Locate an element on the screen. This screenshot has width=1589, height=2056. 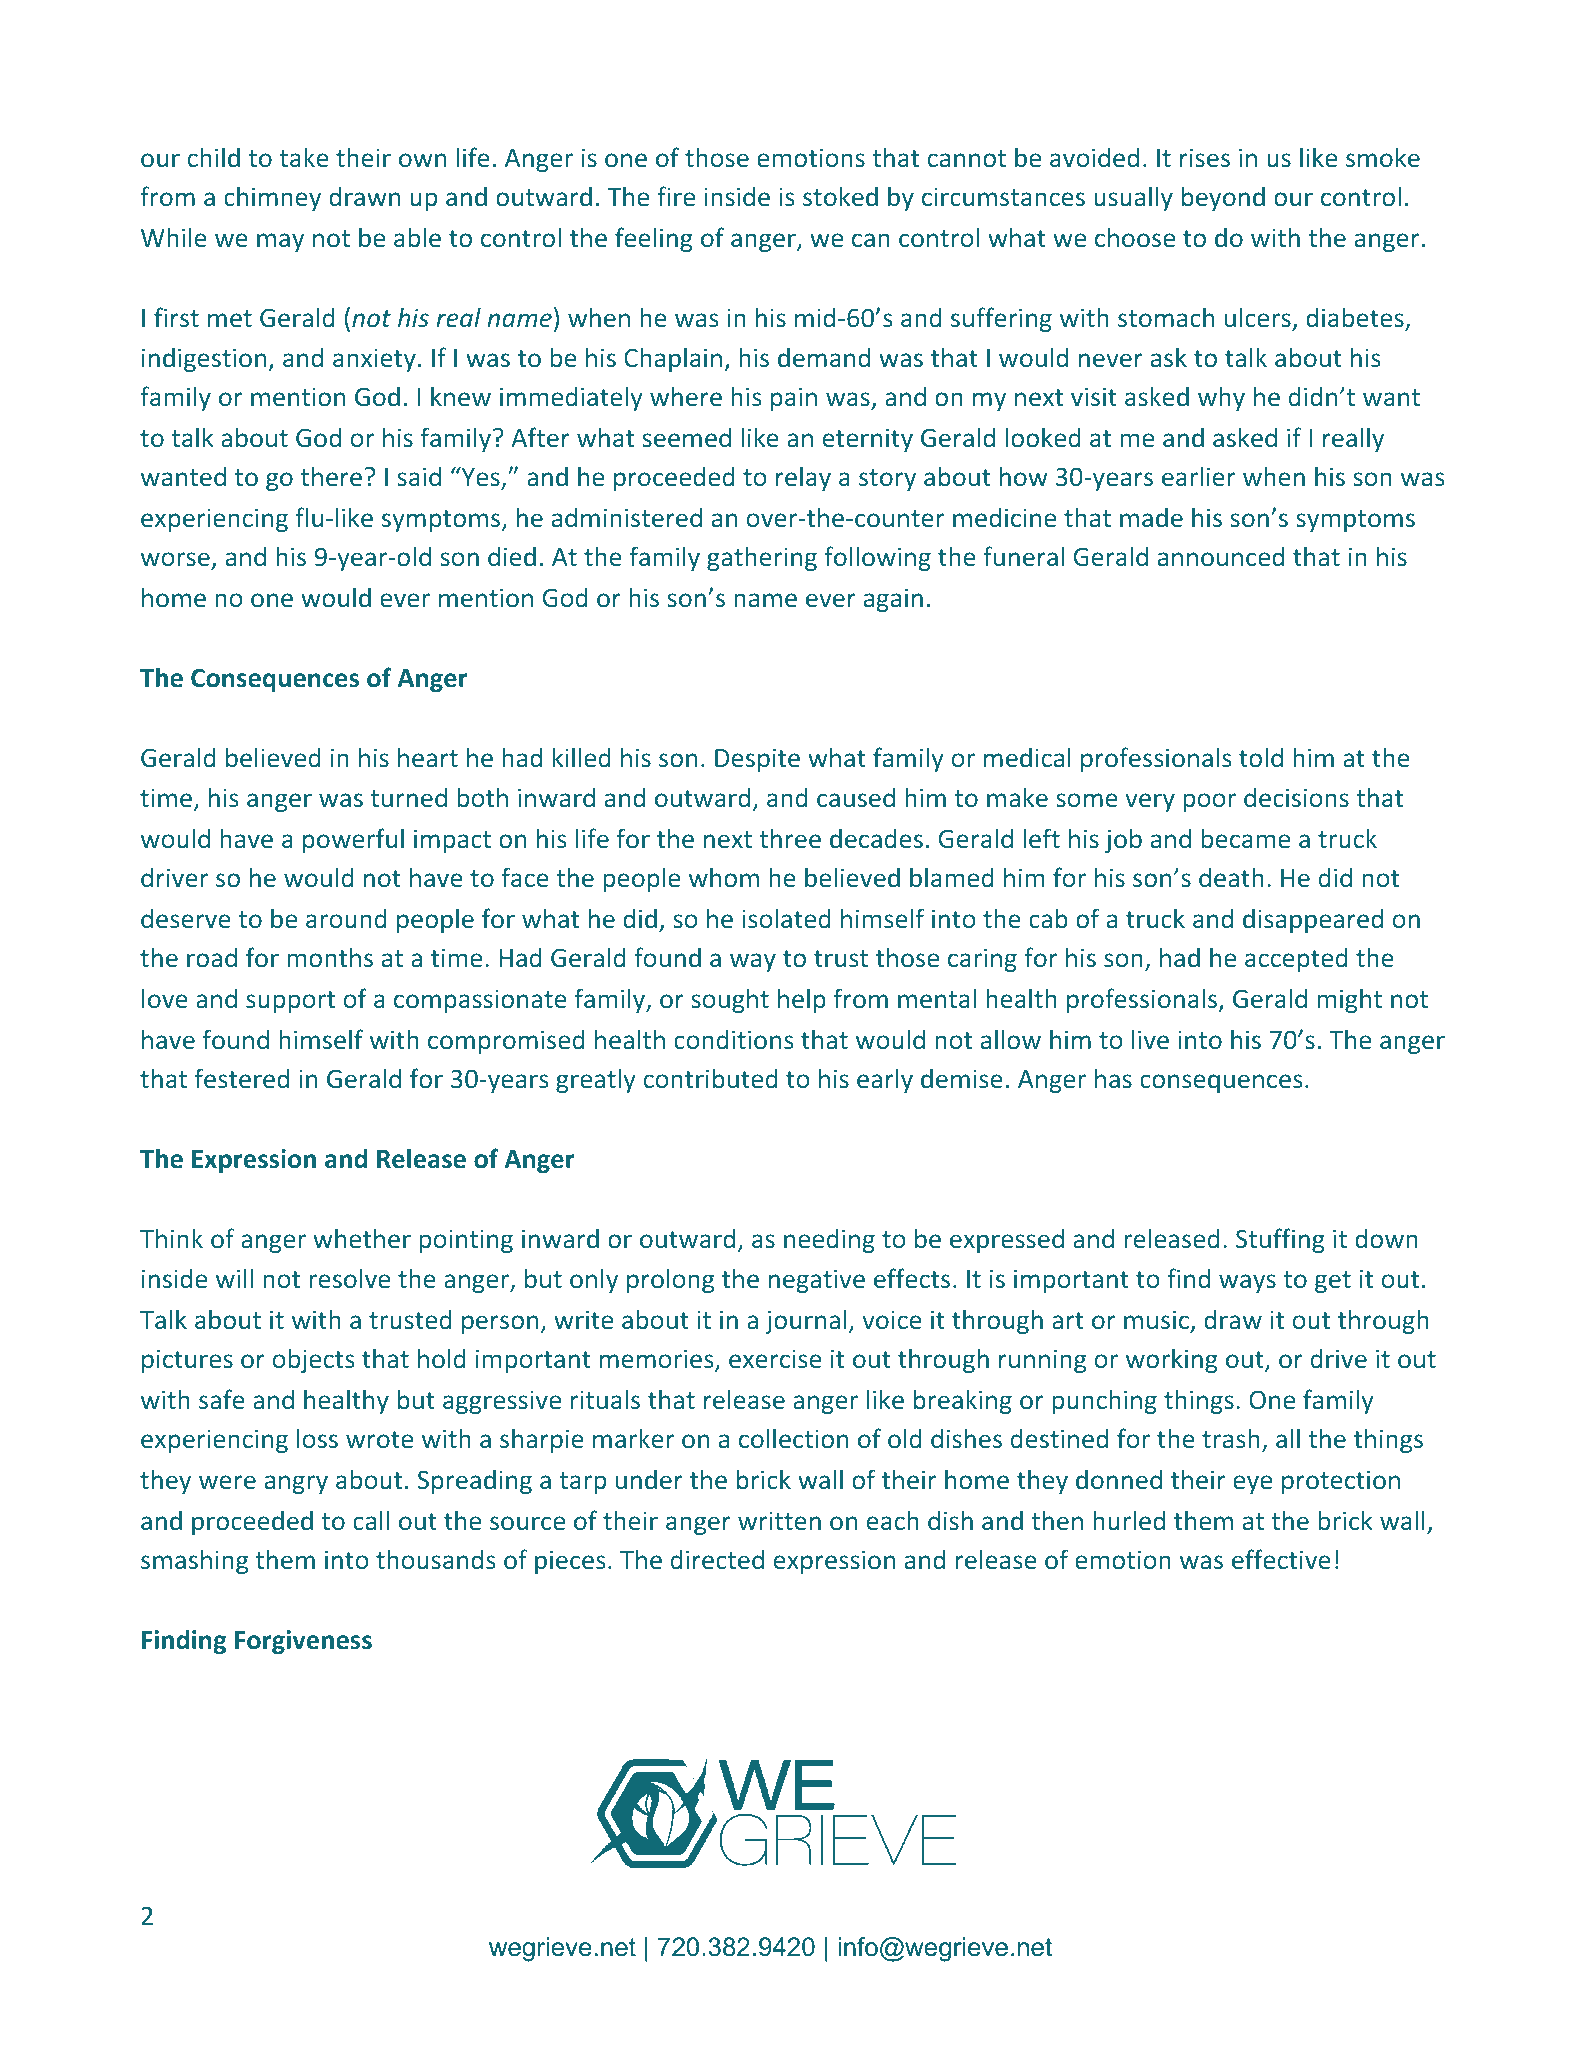
whether is located at coordinates (362, 1238).
